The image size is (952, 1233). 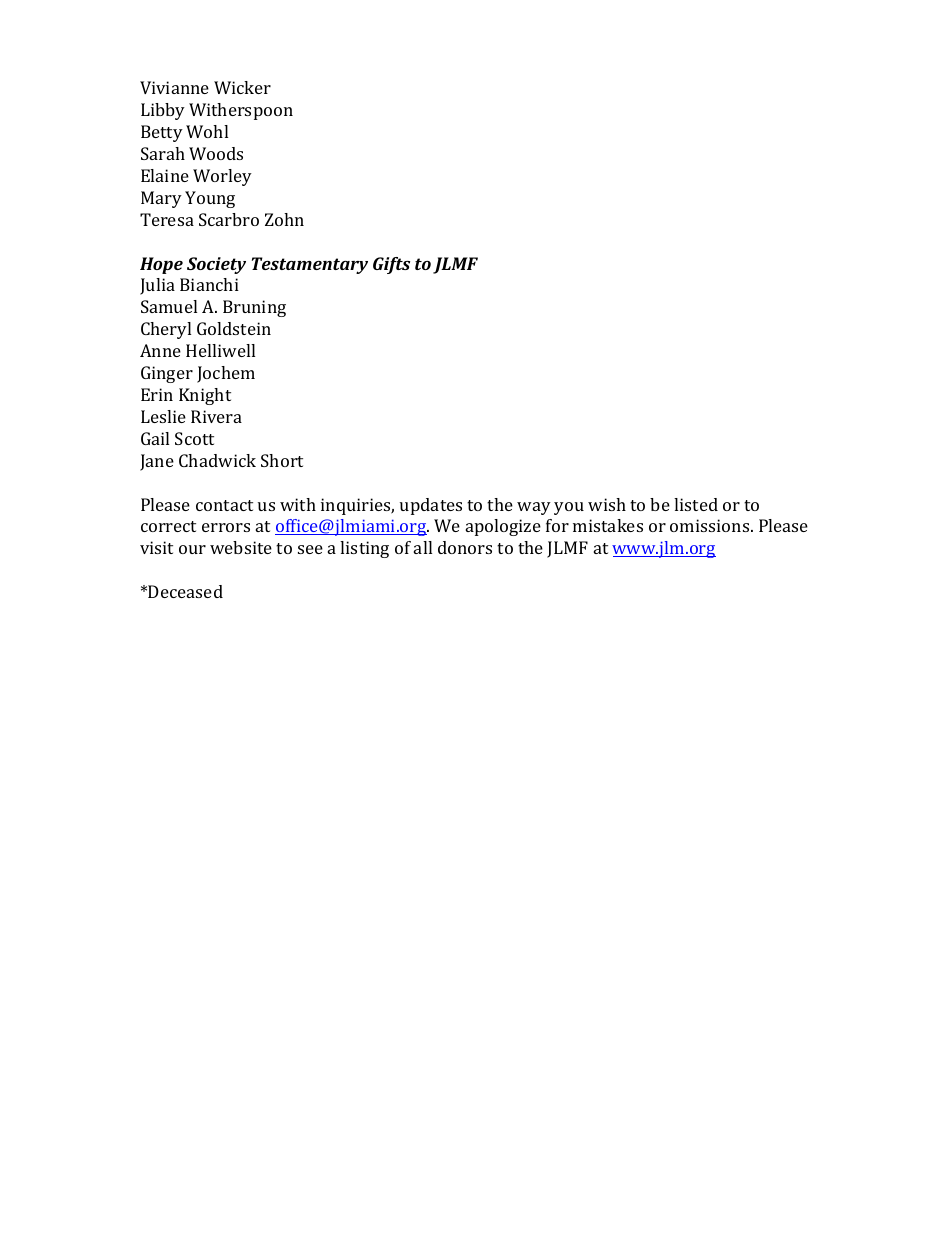 What do you see at coordinates (210, 199) in the image?
I see `Young` at bounding box center [210, 199].
